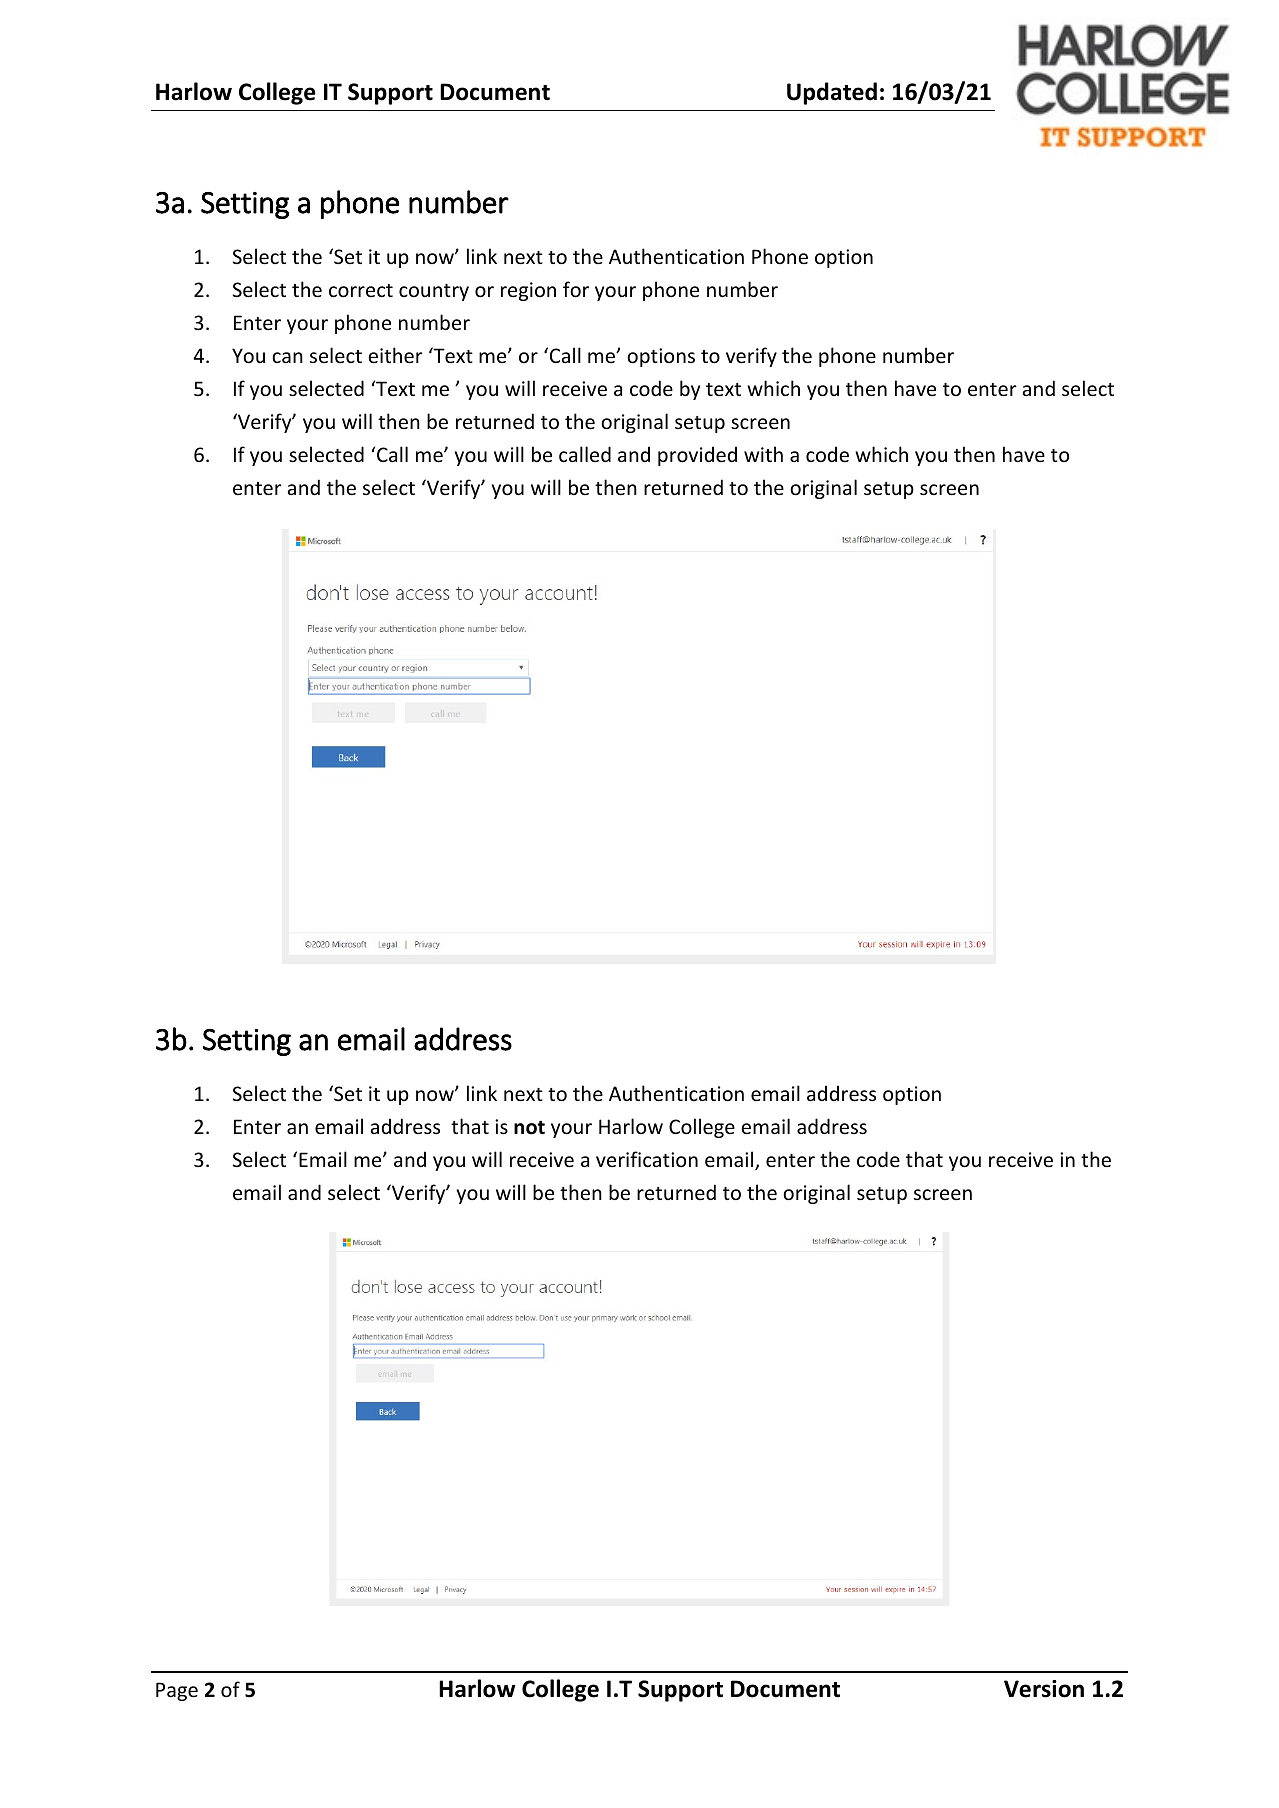 This screenshot has height=1808, width=1279. What do you see at coordinates (763, 454) in the screenshot?
I see `with` at bounding box center [763, 454].
